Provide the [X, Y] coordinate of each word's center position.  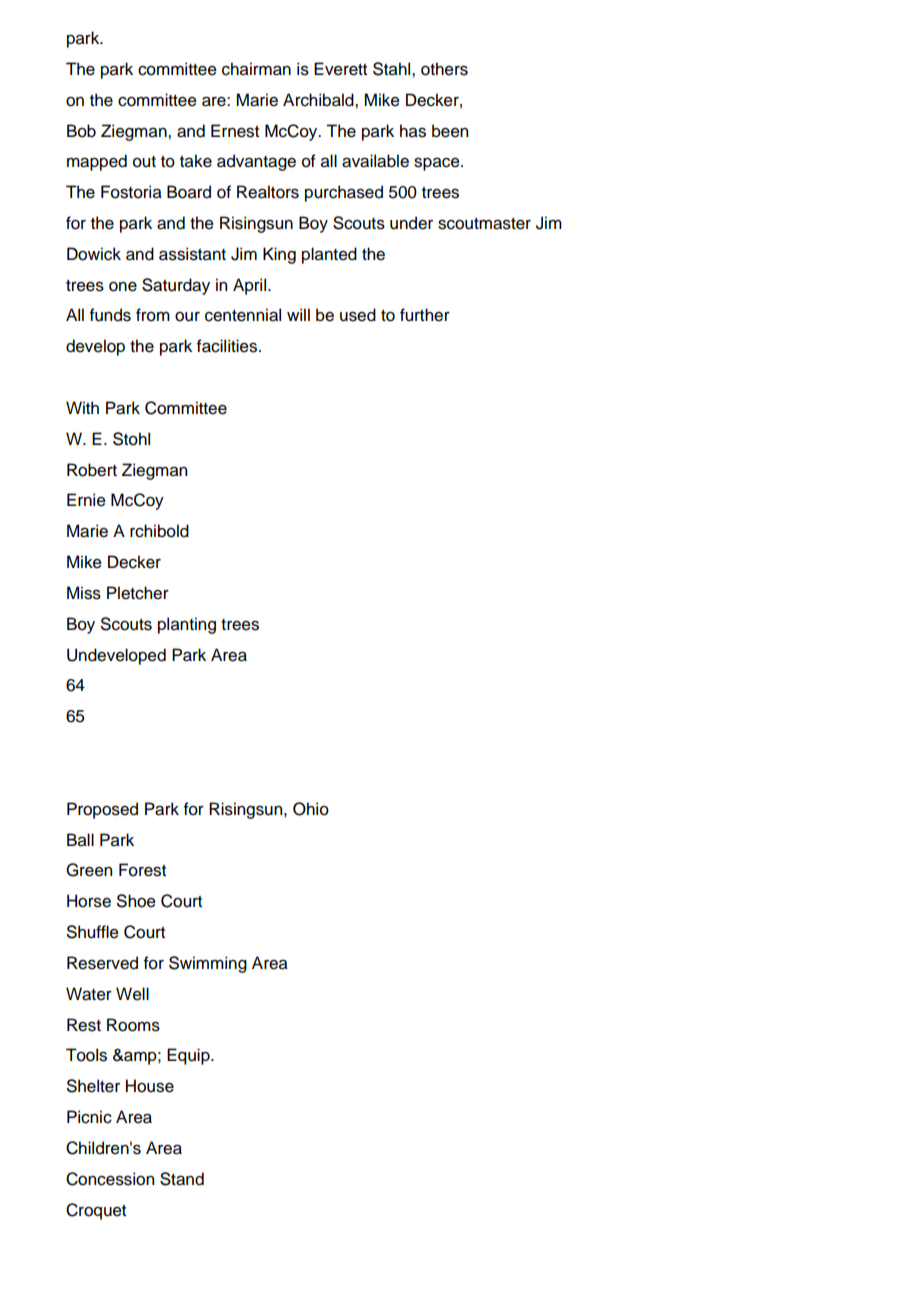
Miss [84, 593]
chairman [256, 69]
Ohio [311, 809]
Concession [110, 1179]
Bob [81, 131]
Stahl [393, 69]
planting [187, 625]
